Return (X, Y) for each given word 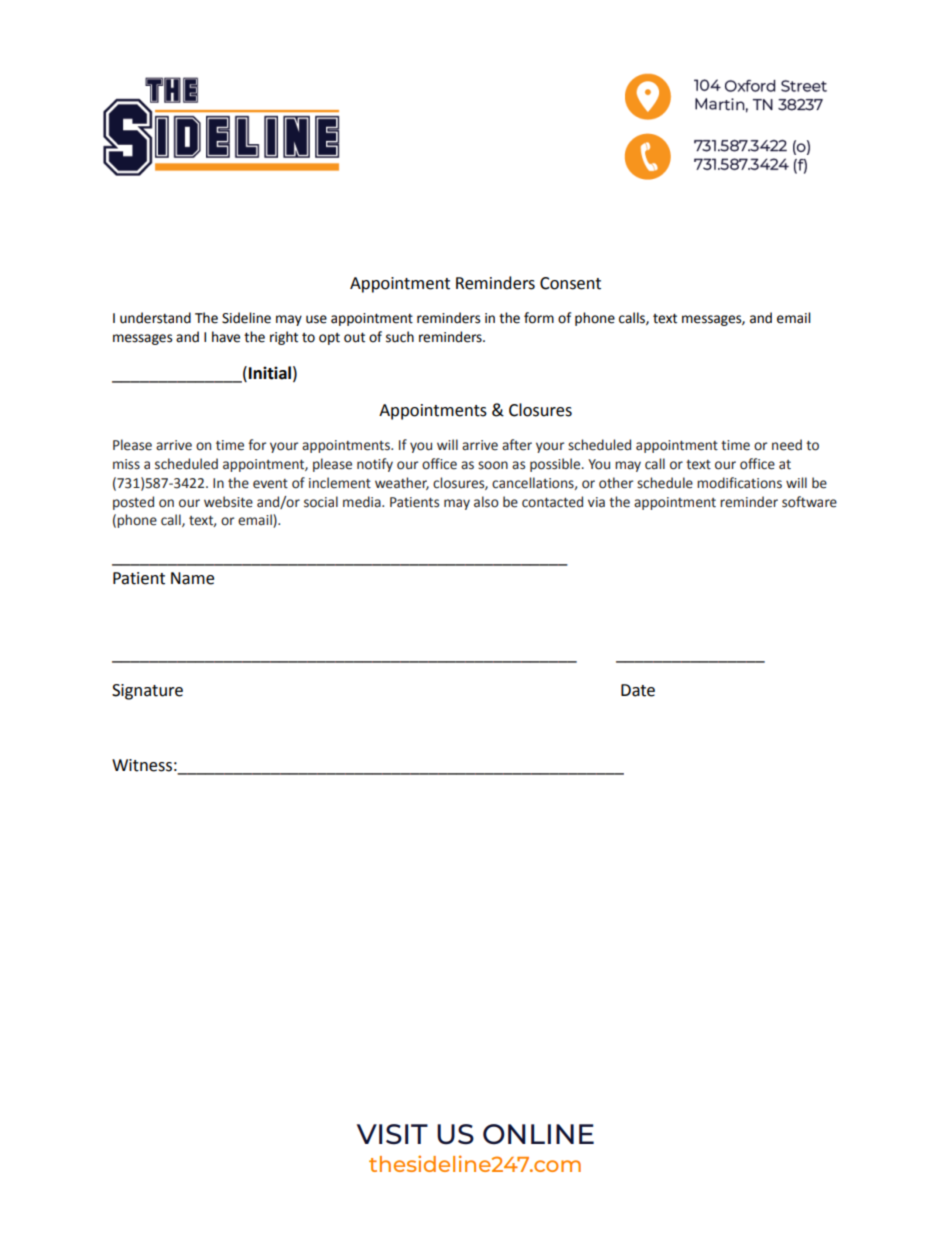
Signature (147, 692)
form (539, 318)
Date (638, 690)
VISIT (392, 1134)
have (226, 337)
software (809, 502)
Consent (570, 283)
